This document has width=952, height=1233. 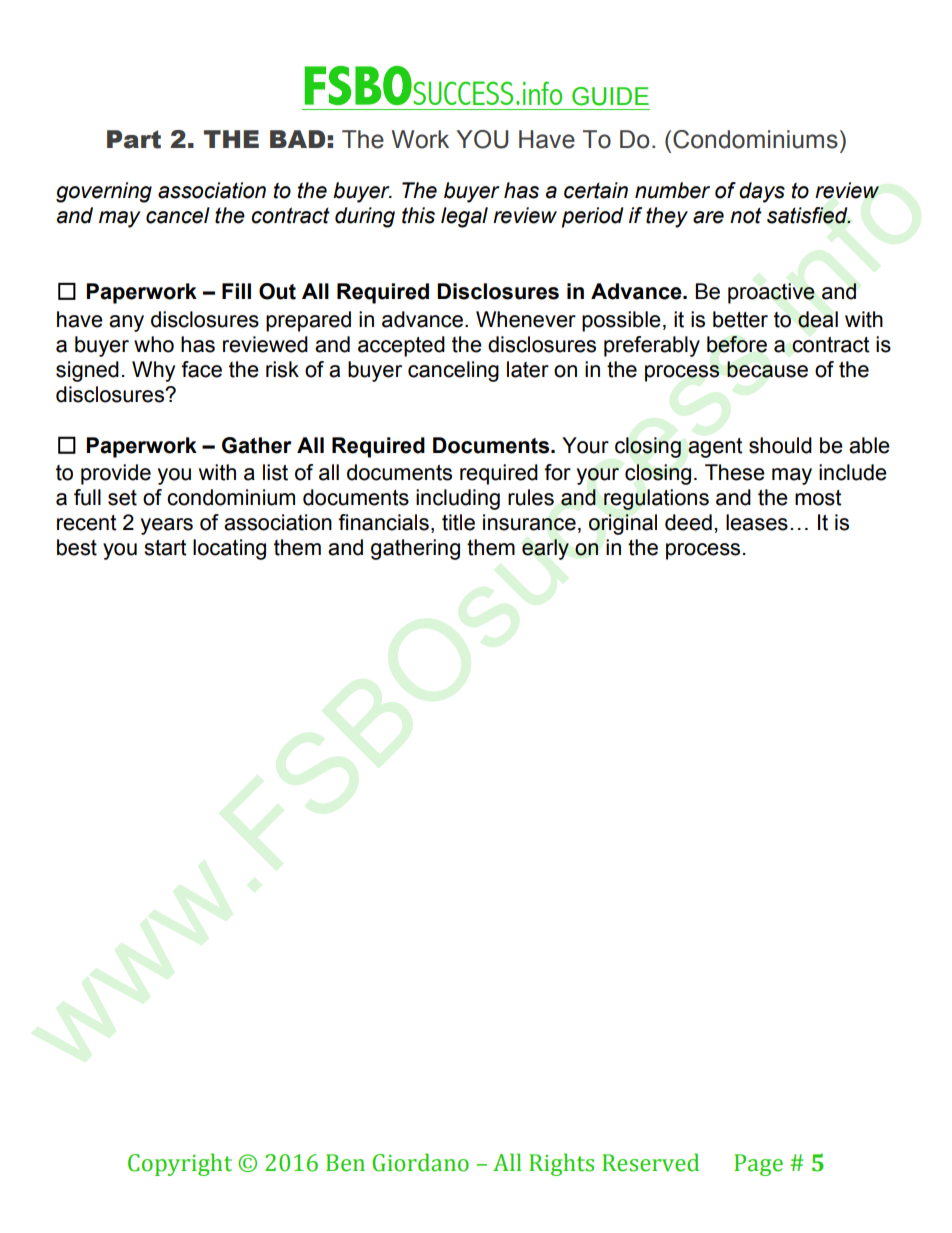 I want to click on Page, so click(x=758, y=1165).
